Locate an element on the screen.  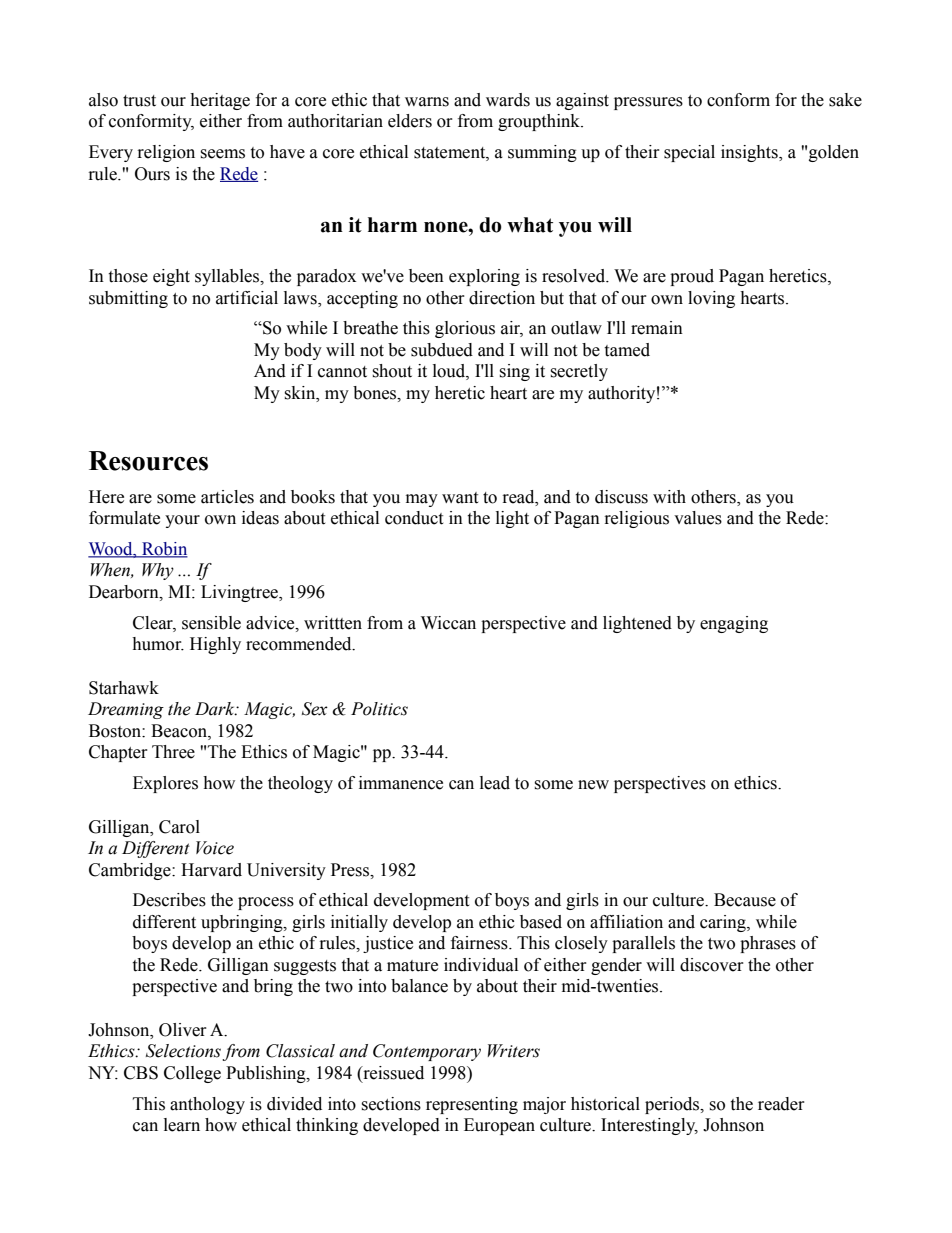
sensible is located at coordinates (211, 623).
